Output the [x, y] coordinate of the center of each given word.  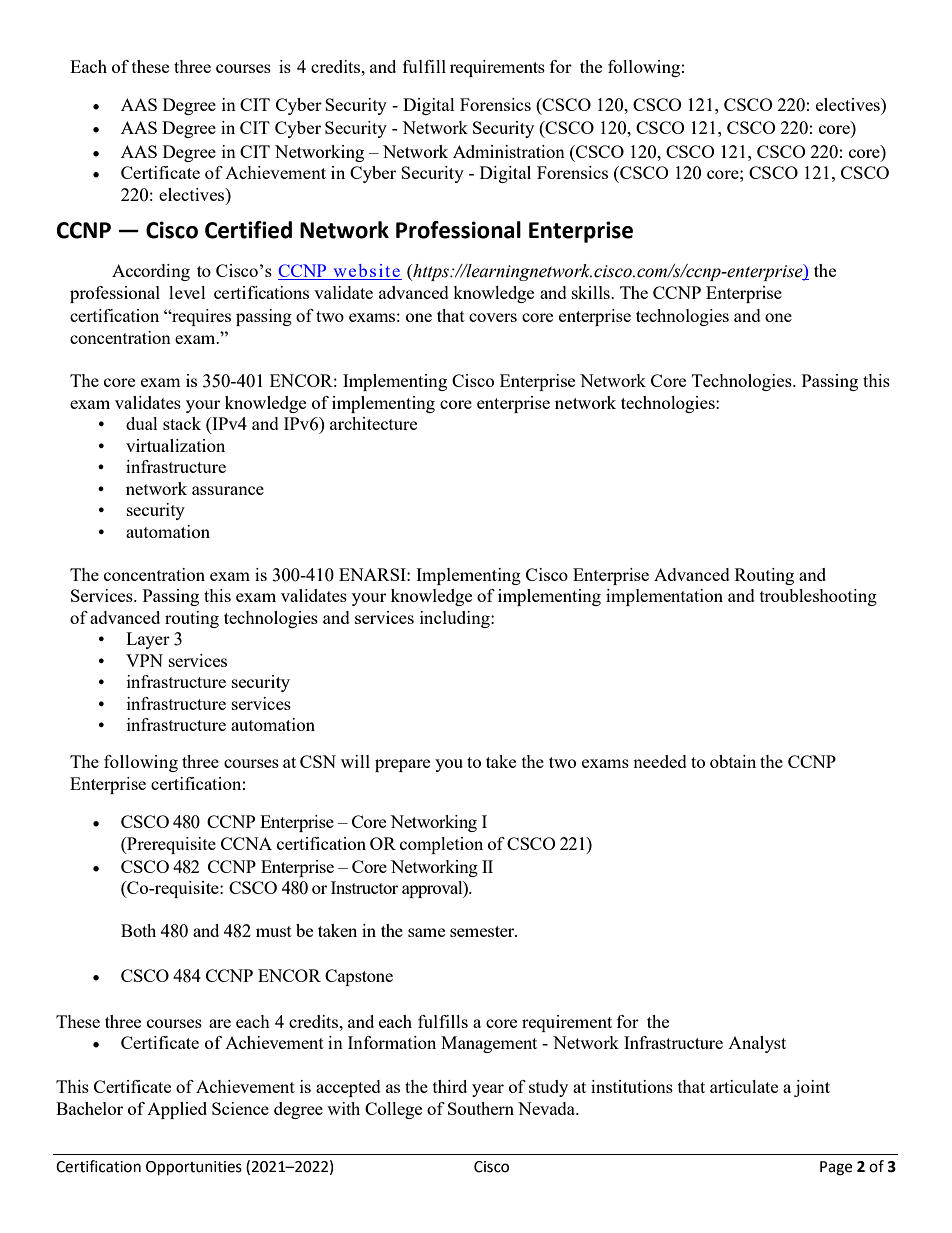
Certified [248, 230]
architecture [373, 423]
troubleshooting [818, 597]
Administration [509, 151]
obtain [733, 761]
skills [592, 292]
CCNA [246, 843]
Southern [481, 1108]
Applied [177, 1110]
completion [441, 845]
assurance [228, 490]
